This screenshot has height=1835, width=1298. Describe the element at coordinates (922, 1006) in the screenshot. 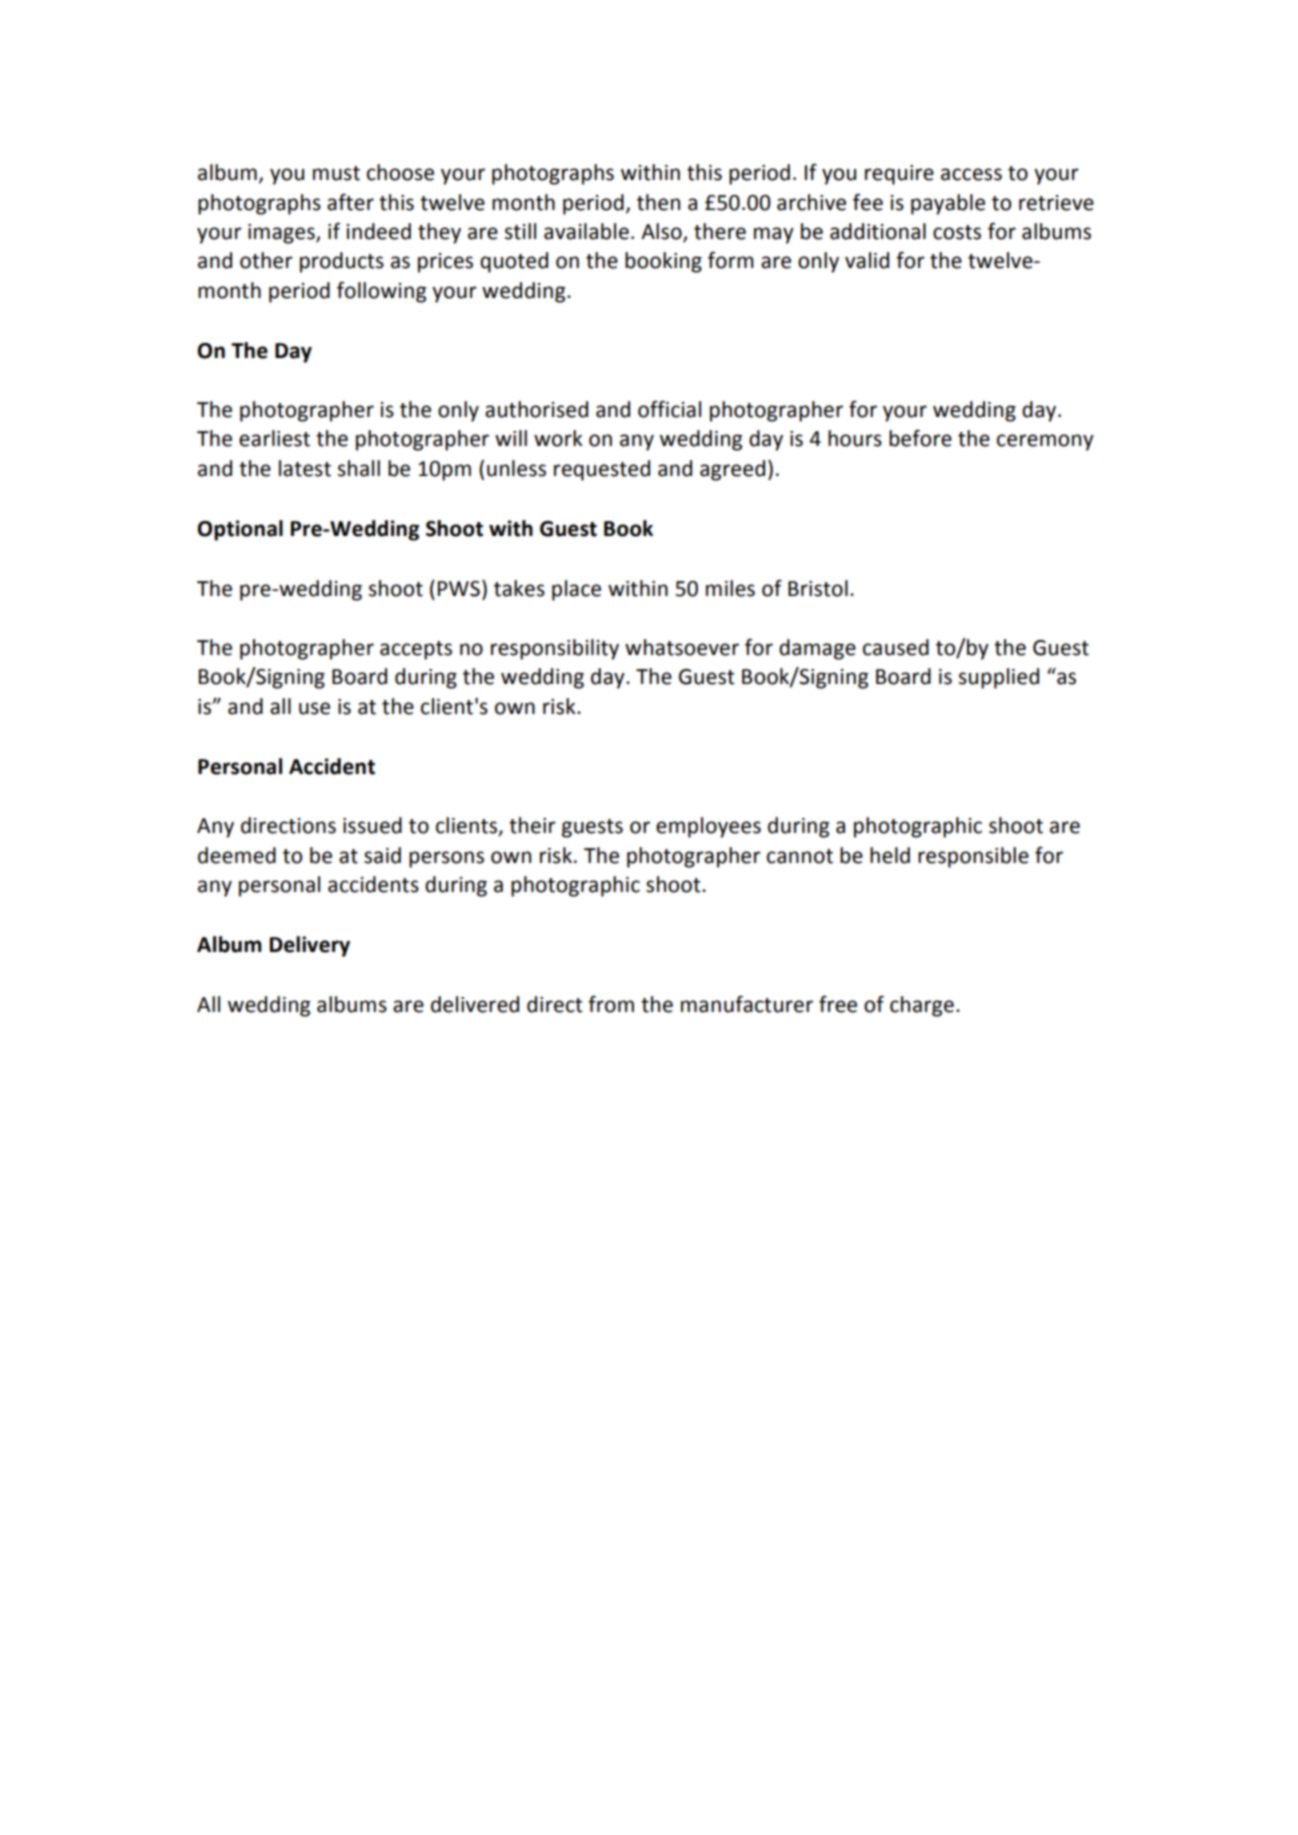

I see `charge` at that location.
